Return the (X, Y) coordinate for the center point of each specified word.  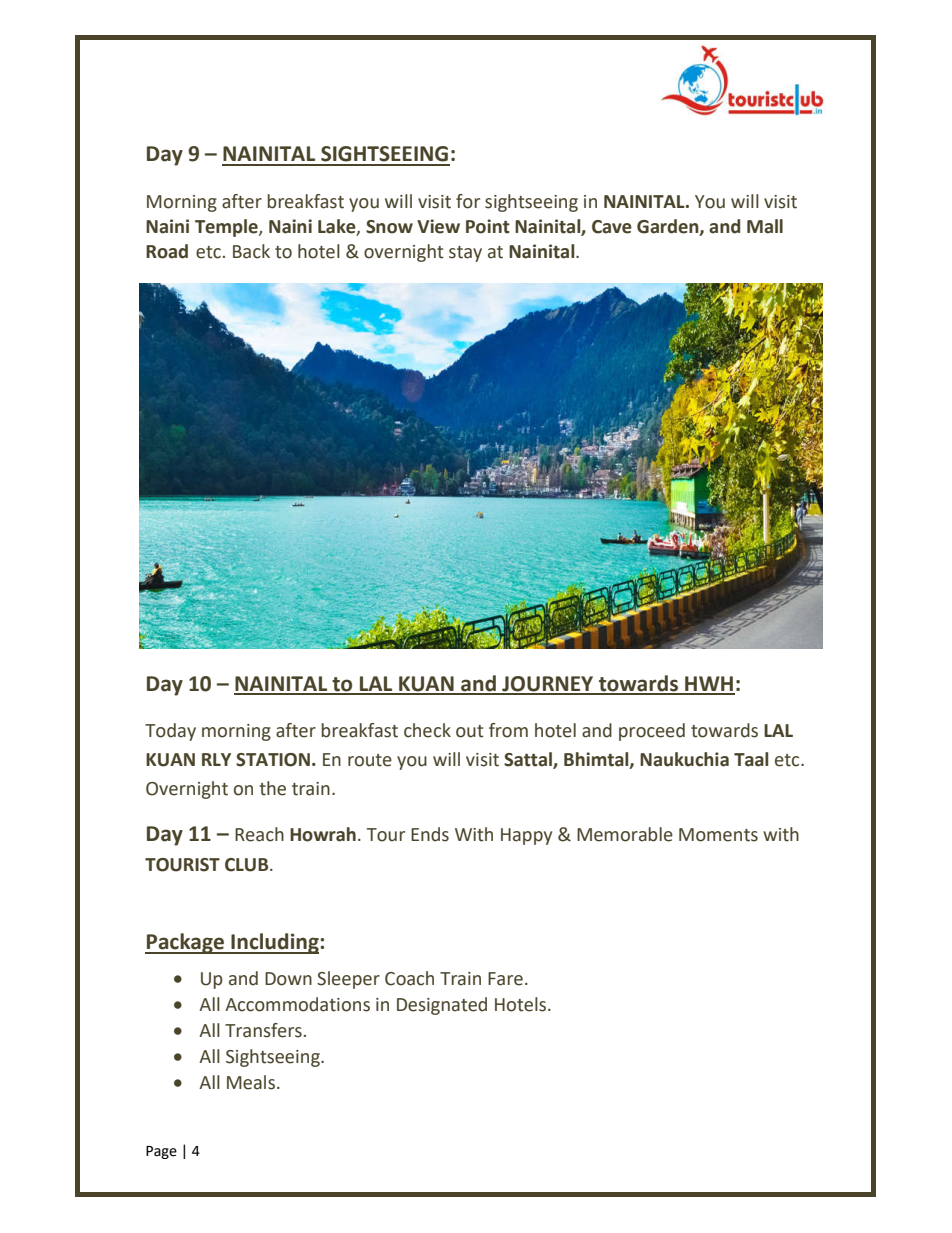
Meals (251, 1082)
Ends (430, 834)
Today (170, 732)
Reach (259, 834)
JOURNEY (548, 685)
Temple (227, 228)
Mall (765, 226)
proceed (652, 732)
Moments (718, 835)
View (438, 226)
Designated (442, 1006)
